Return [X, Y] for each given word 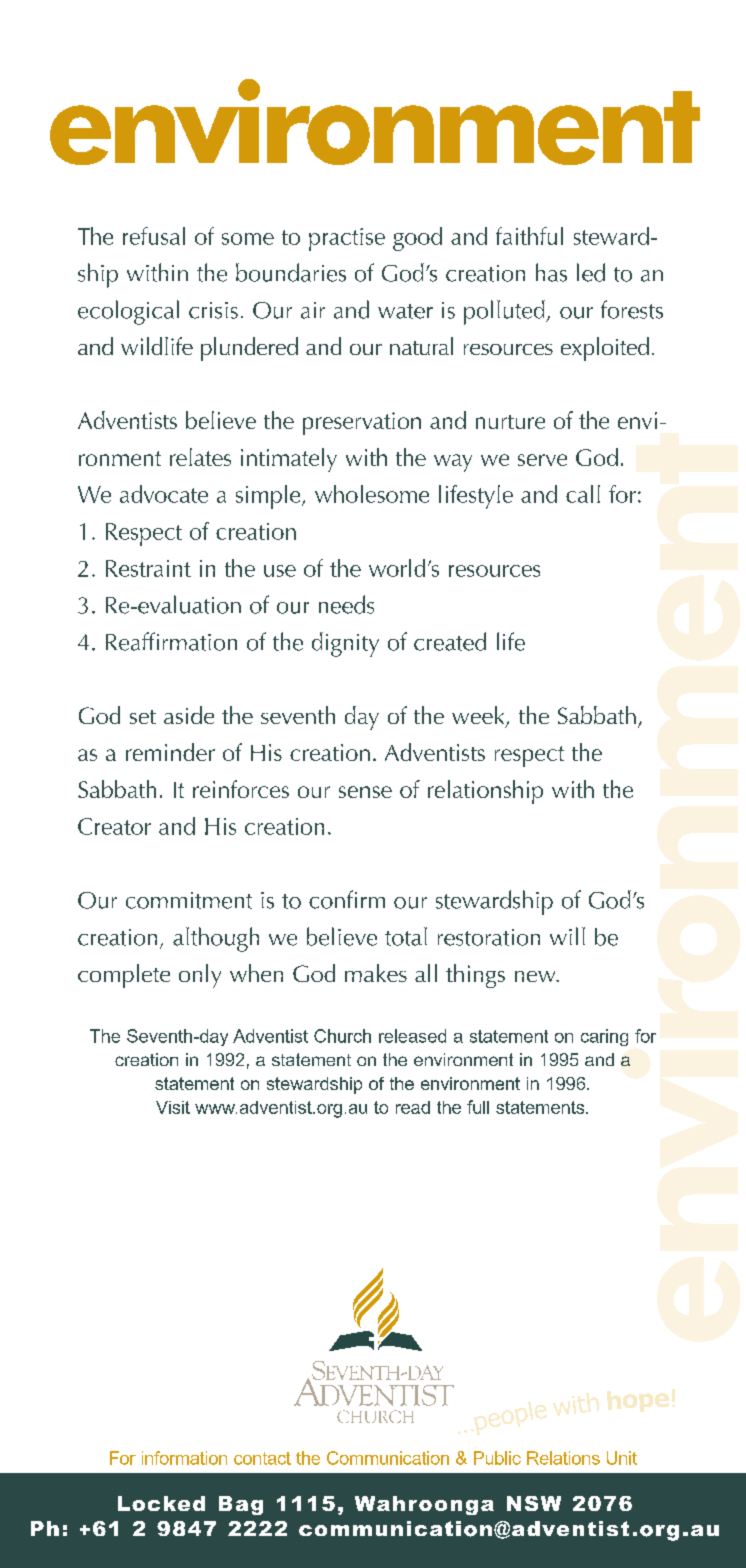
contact [262, 1458]
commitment [189, 900]
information [184, 1458]
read [413, 1107]
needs [346, 604]
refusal [154, 236]
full [478, 1107]
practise [347, 239]
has [551, 272]
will [567, 936]
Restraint [148, 568]
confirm [347, 899]
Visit [173, 1107]
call [583, 494]
